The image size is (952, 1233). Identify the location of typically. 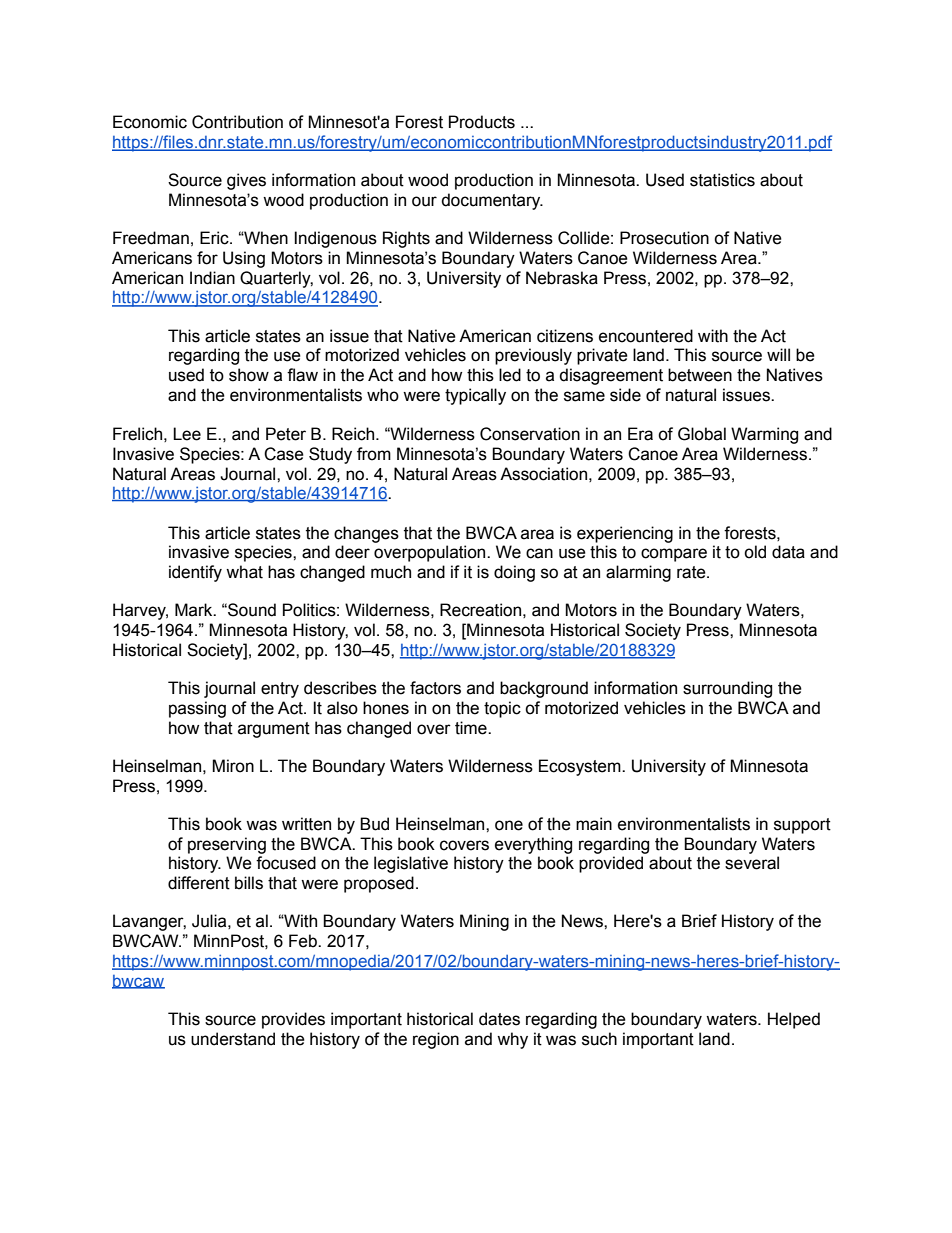
(475, 396).
